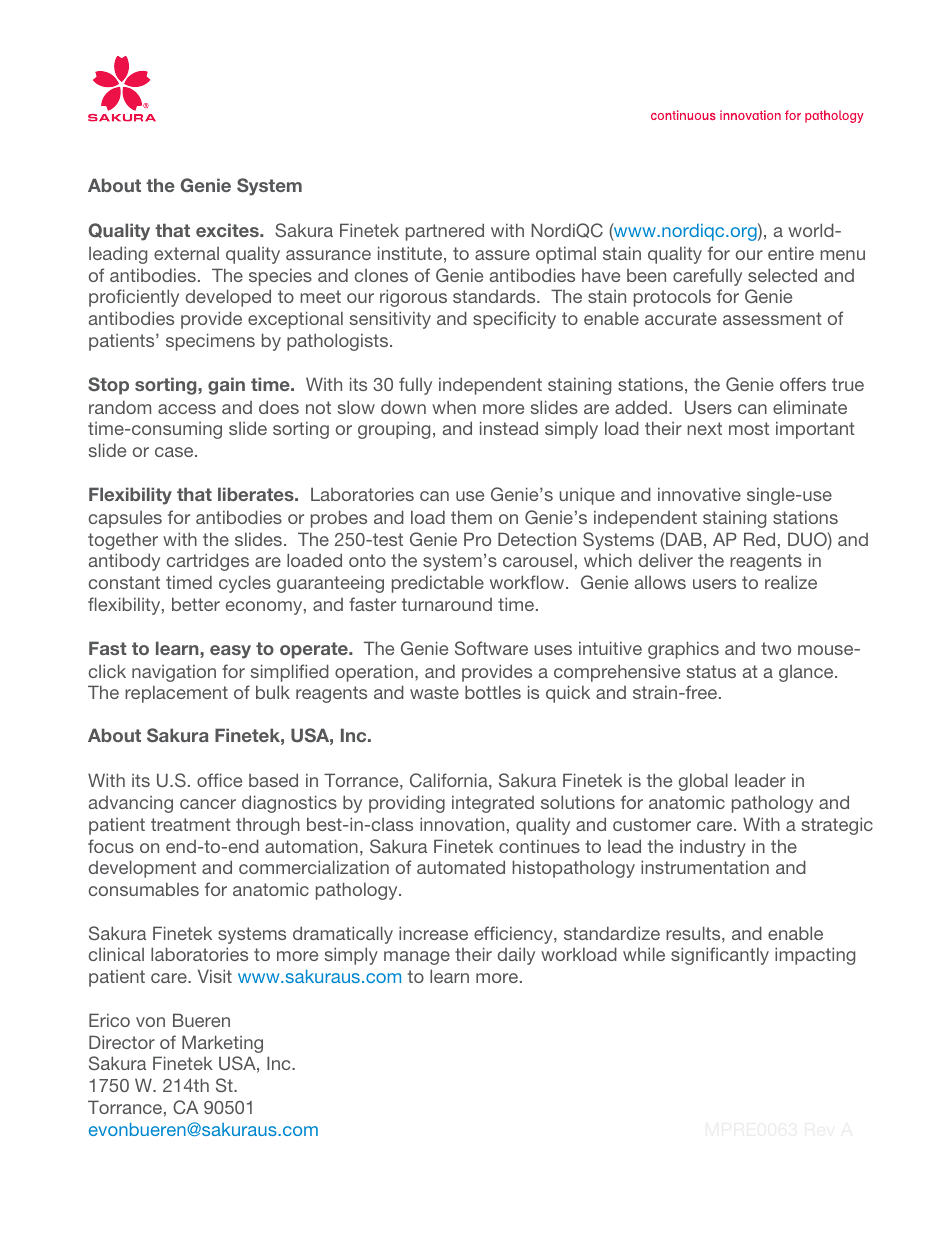  I want to click on assure, so click(502, 255).
